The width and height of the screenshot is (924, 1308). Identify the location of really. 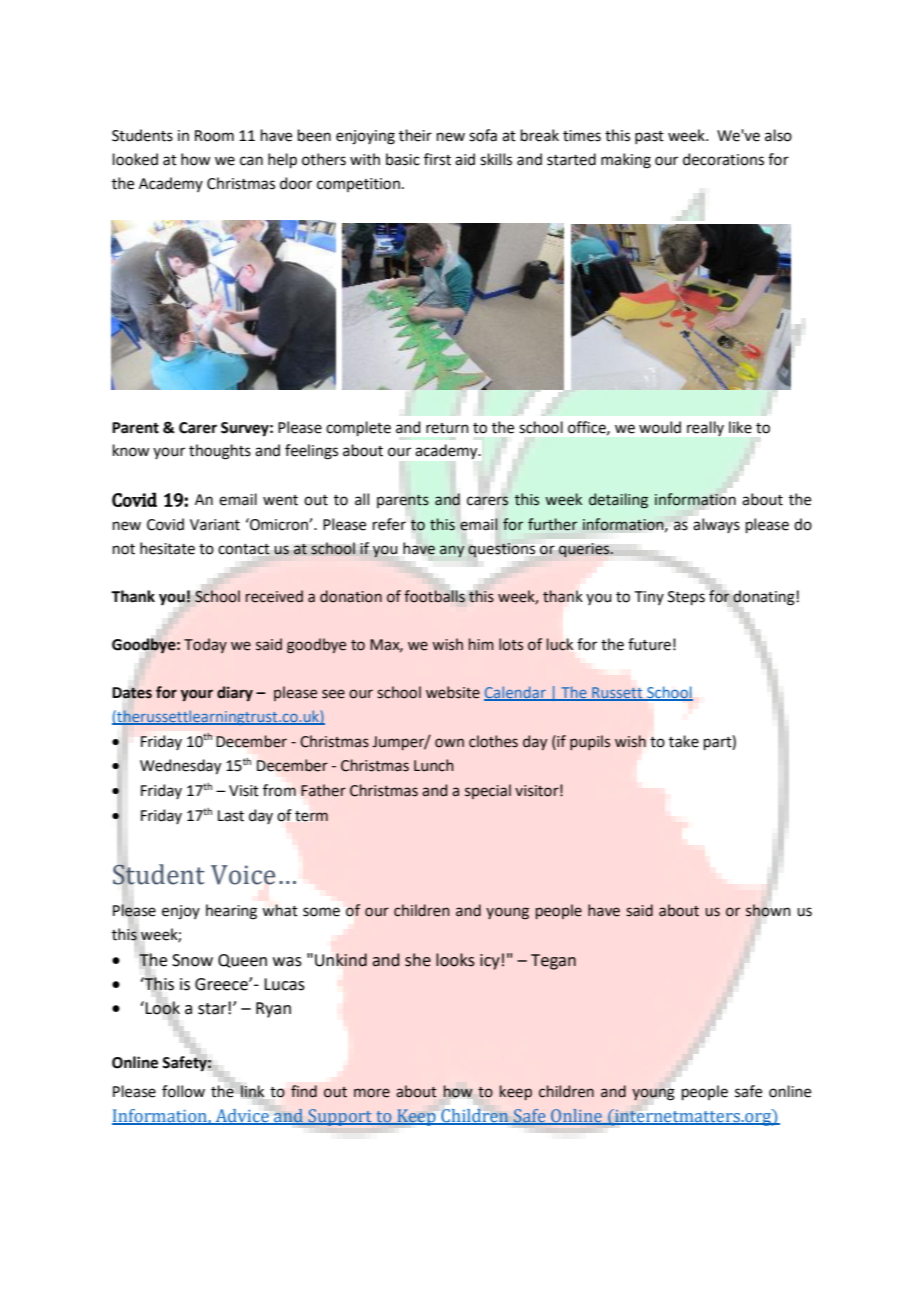
(705, 428).
